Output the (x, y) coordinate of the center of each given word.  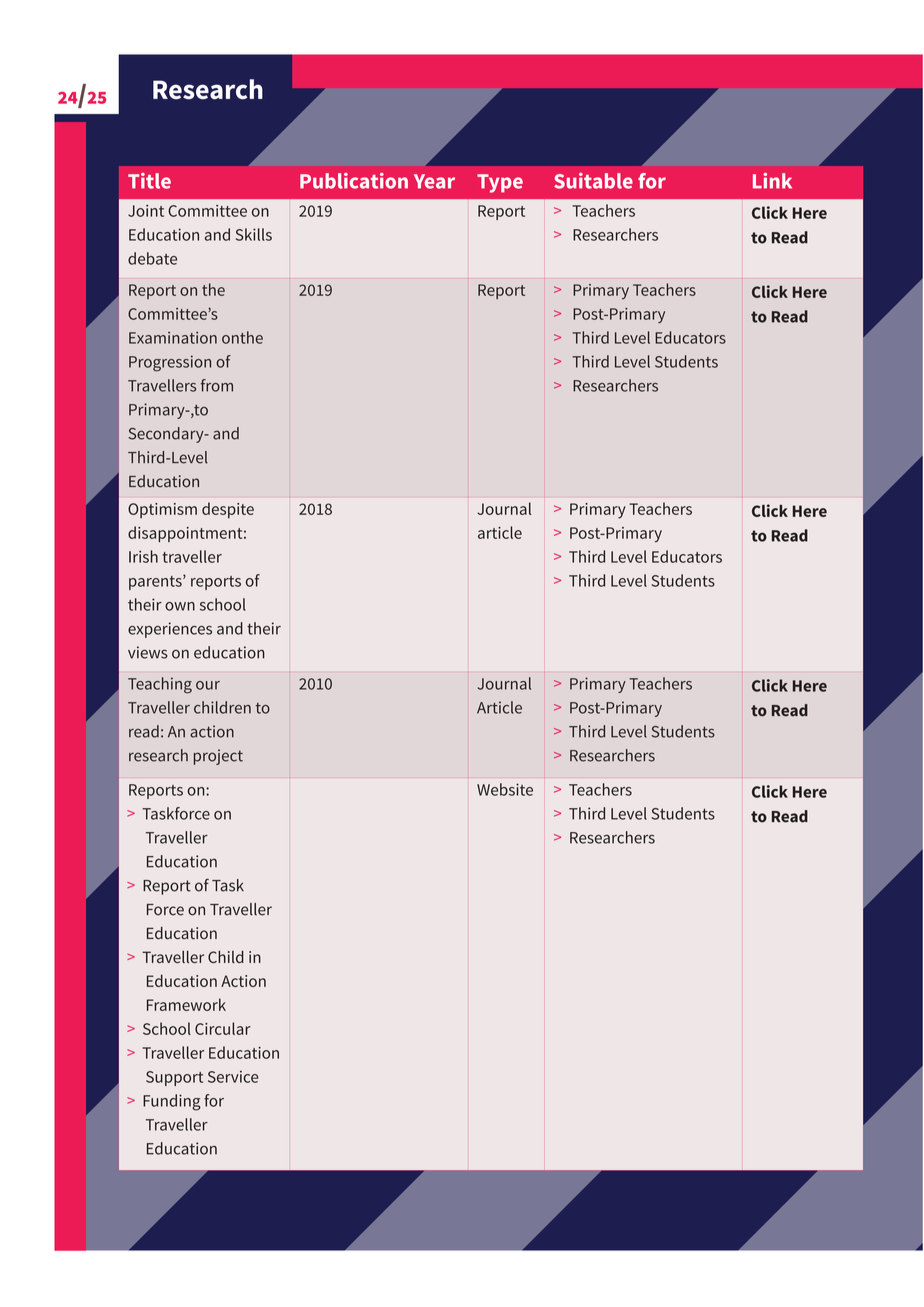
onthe (242, 337)
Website (505, 789)
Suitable (593, 181)
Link (772, 181)
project (218, 757)
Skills (254, 234)
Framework (186, 1004)
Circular (222, 1028)
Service (233, 1077)
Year (434, 181)
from (217, 385)
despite (228, 510)
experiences (170, 630)
